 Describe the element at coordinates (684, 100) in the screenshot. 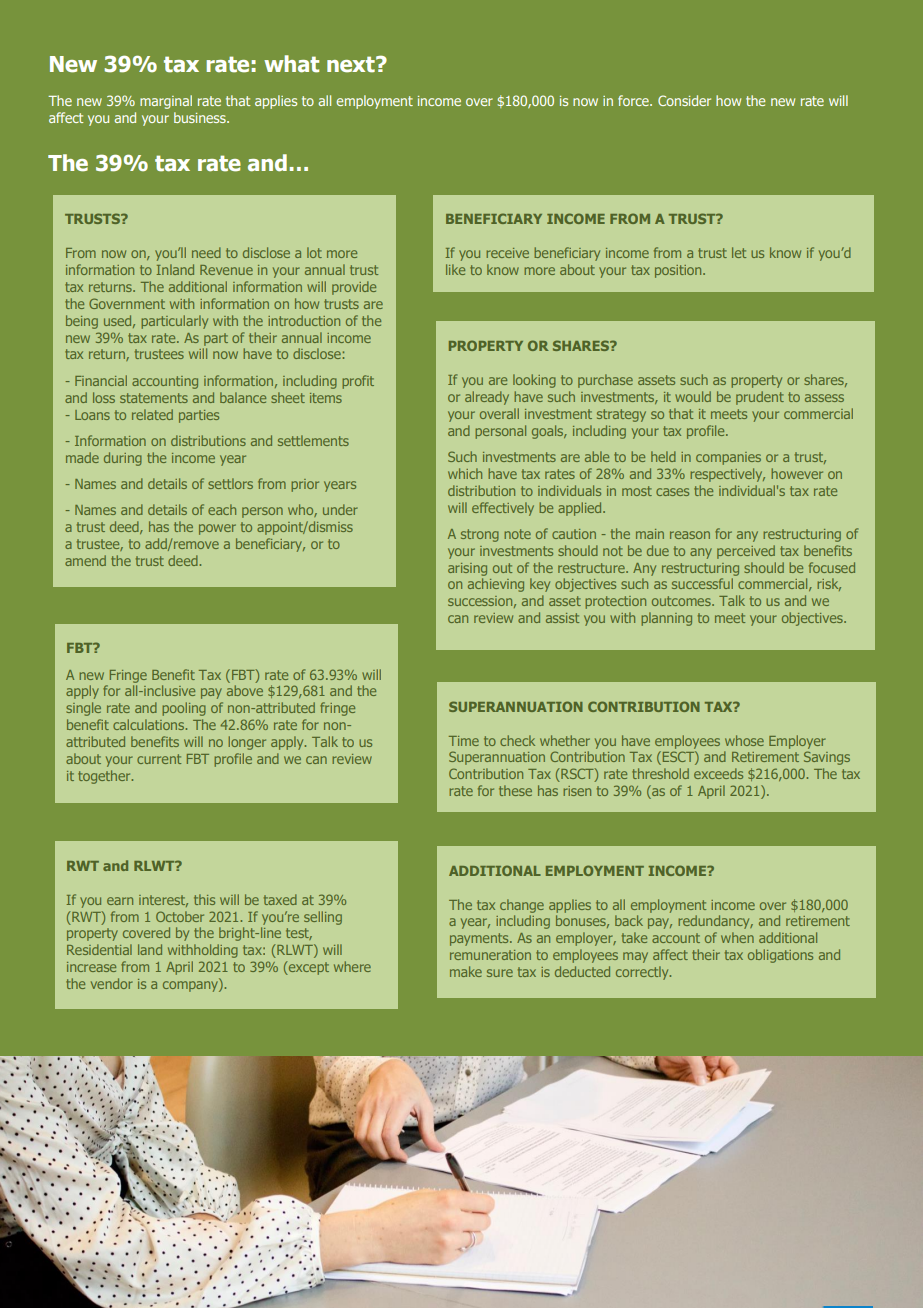

I see `Consider` at that location.
